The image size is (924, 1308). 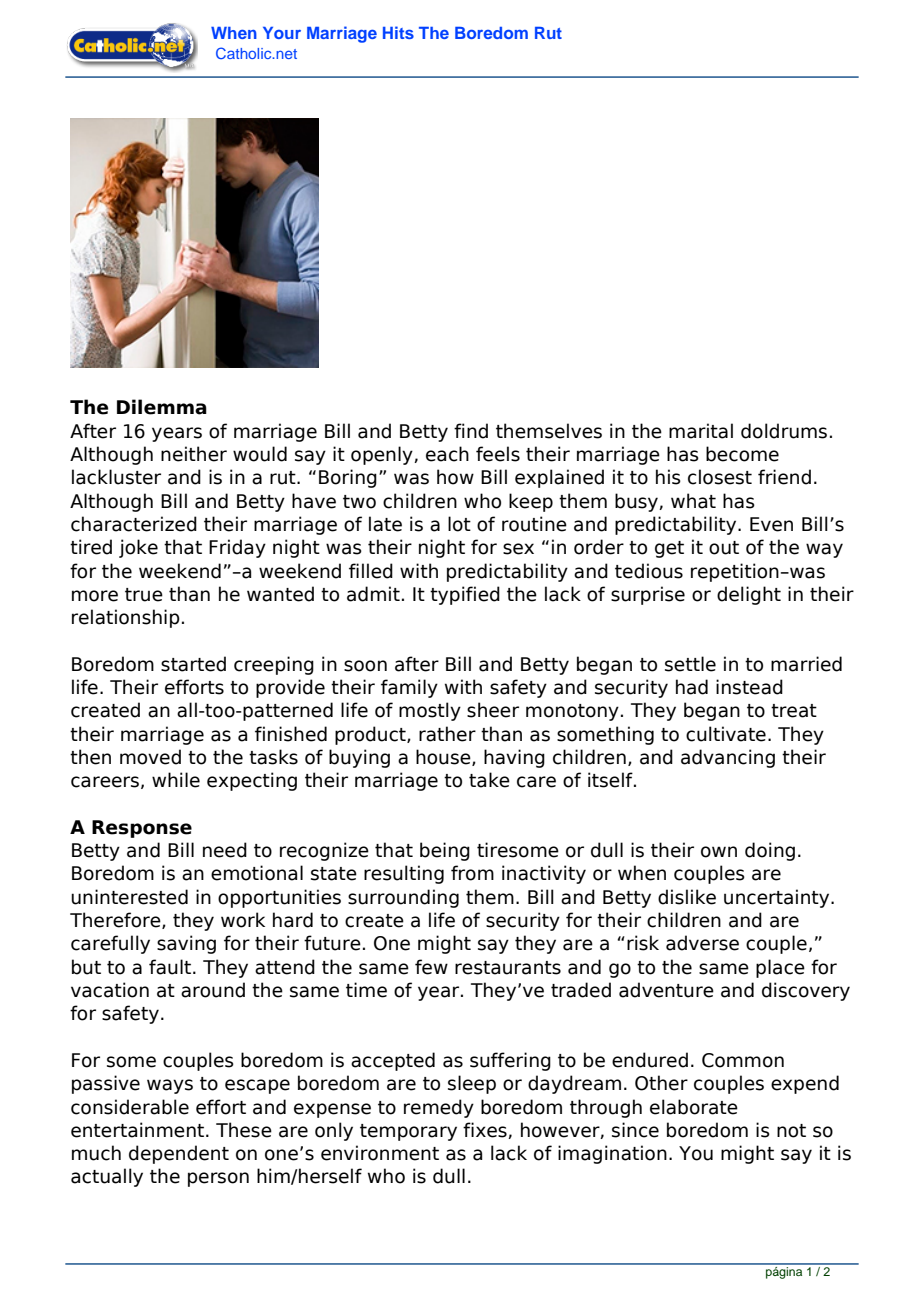 What do you see at coordinates (701, 431) in the document?
I see `marital` at bounding box center [701, 431].
